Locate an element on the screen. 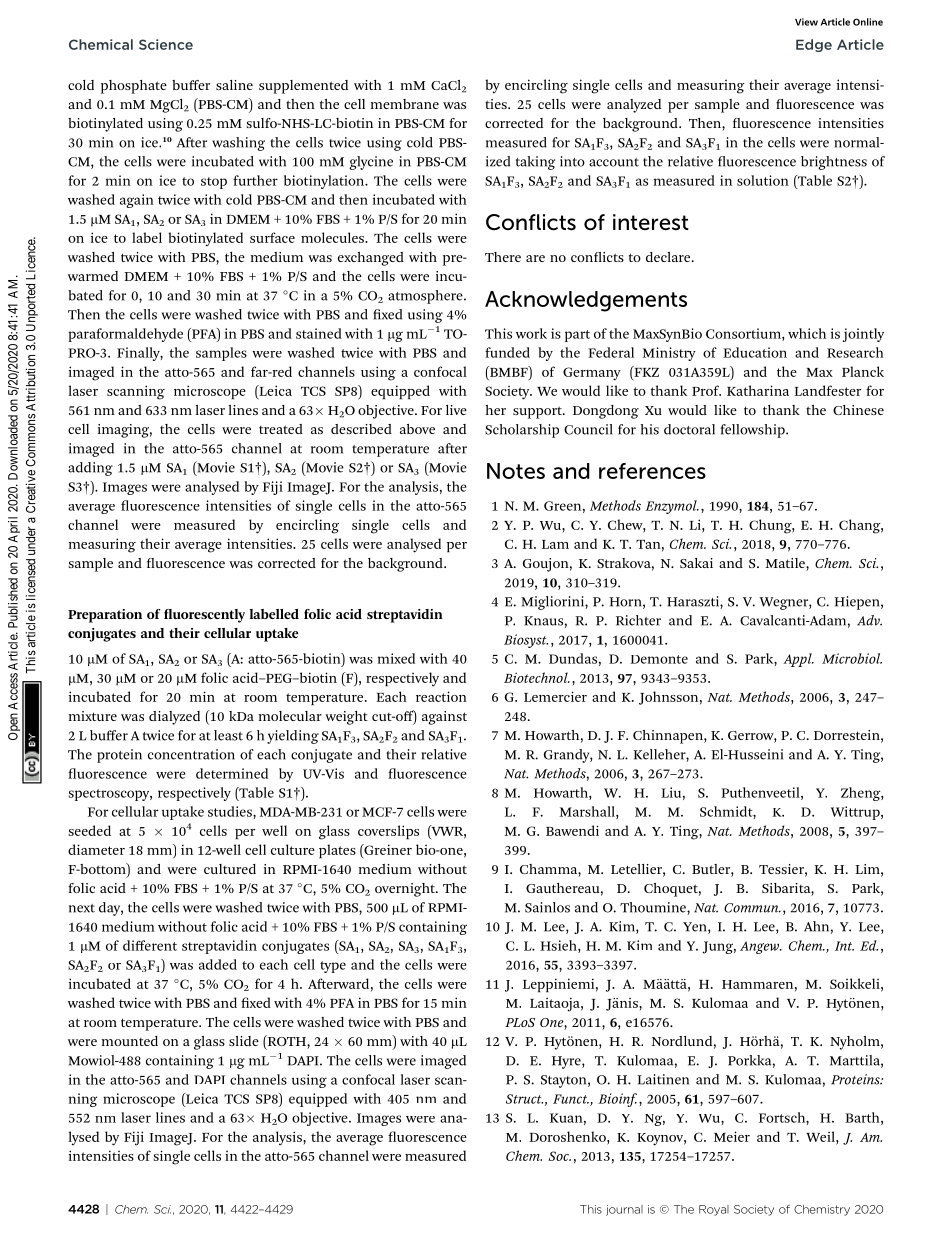 The height and width of the screenshot is (1247, 952). membrane is located at coordinates (405, 104).
